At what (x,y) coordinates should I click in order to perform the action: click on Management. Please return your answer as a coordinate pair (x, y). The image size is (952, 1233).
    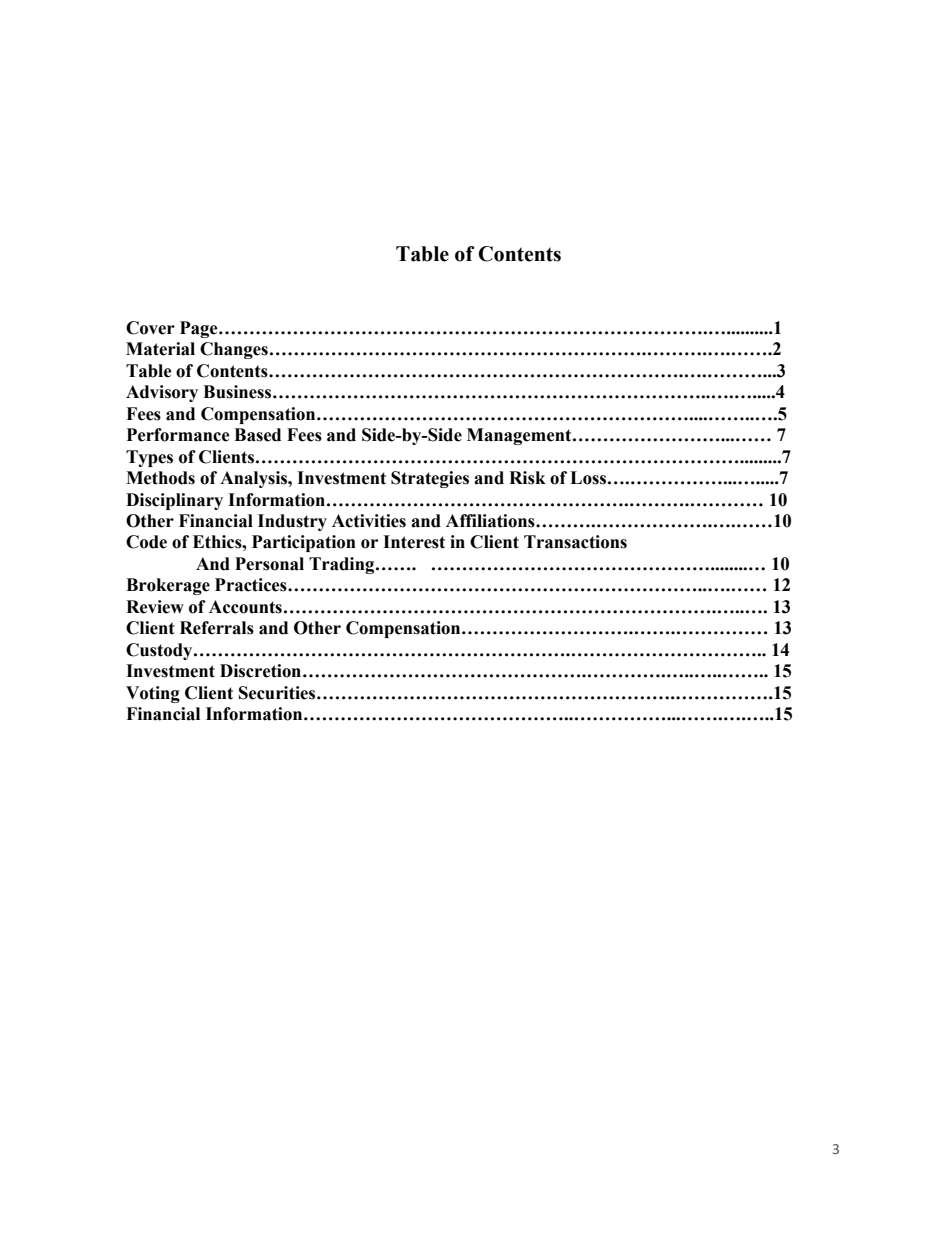
    Looking at the image, I should click on (520, 436).
